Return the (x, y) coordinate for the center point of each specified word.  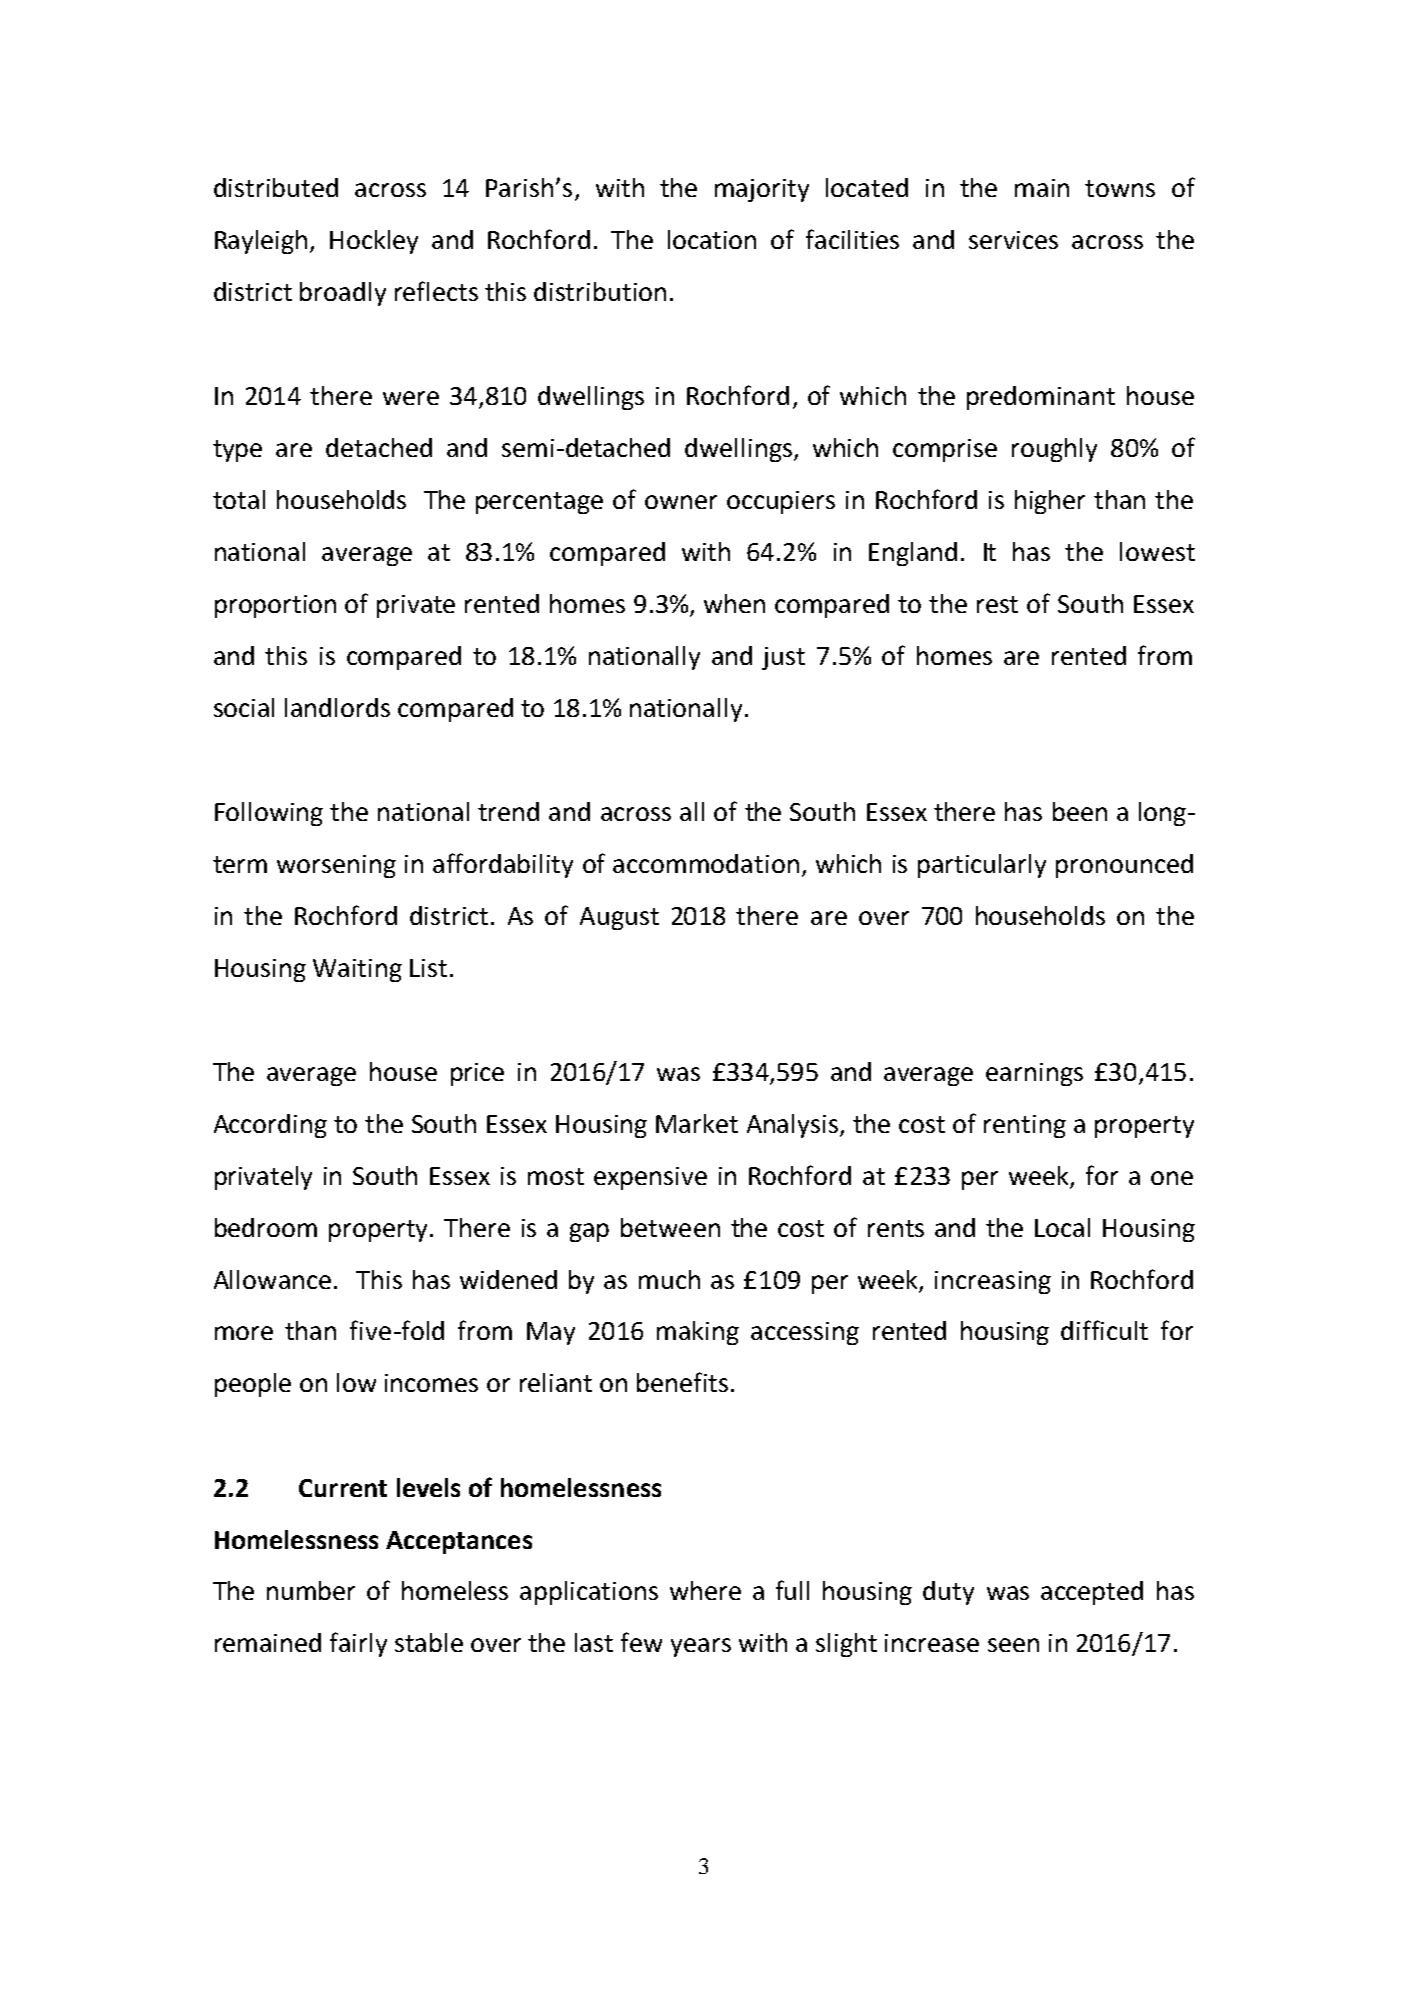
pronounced (1124, 866)
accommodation (706, 863)
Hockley (374, 242)
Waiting (357, 970)
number (311, 1590)
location (712, 239)
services (1013, 240)
